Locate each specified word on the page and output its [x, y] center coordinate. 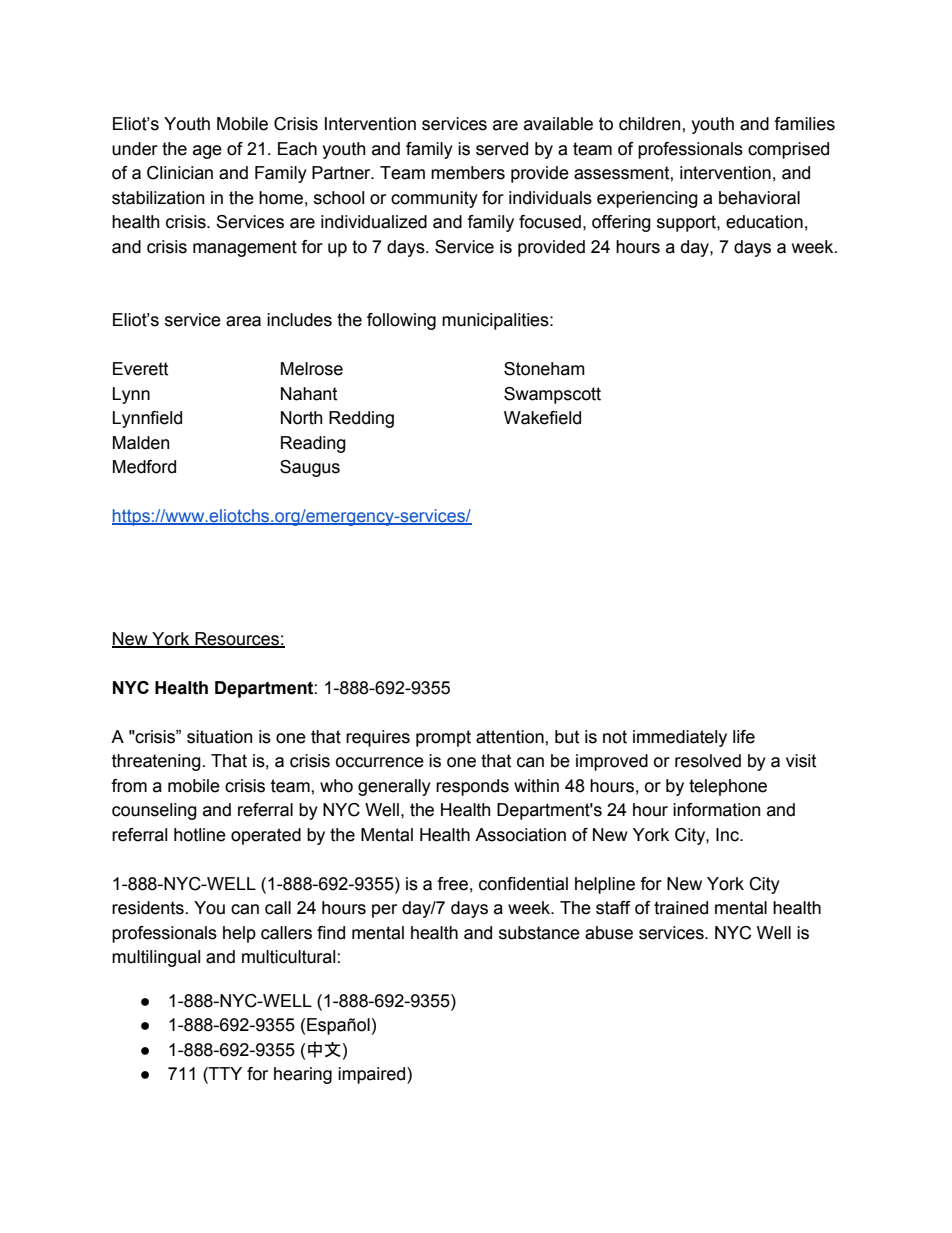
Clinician [180, 173]
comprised [788, 150]
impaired [373, 1075]
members [468, 173]
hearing [303, 1075]
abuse [609, 933]
